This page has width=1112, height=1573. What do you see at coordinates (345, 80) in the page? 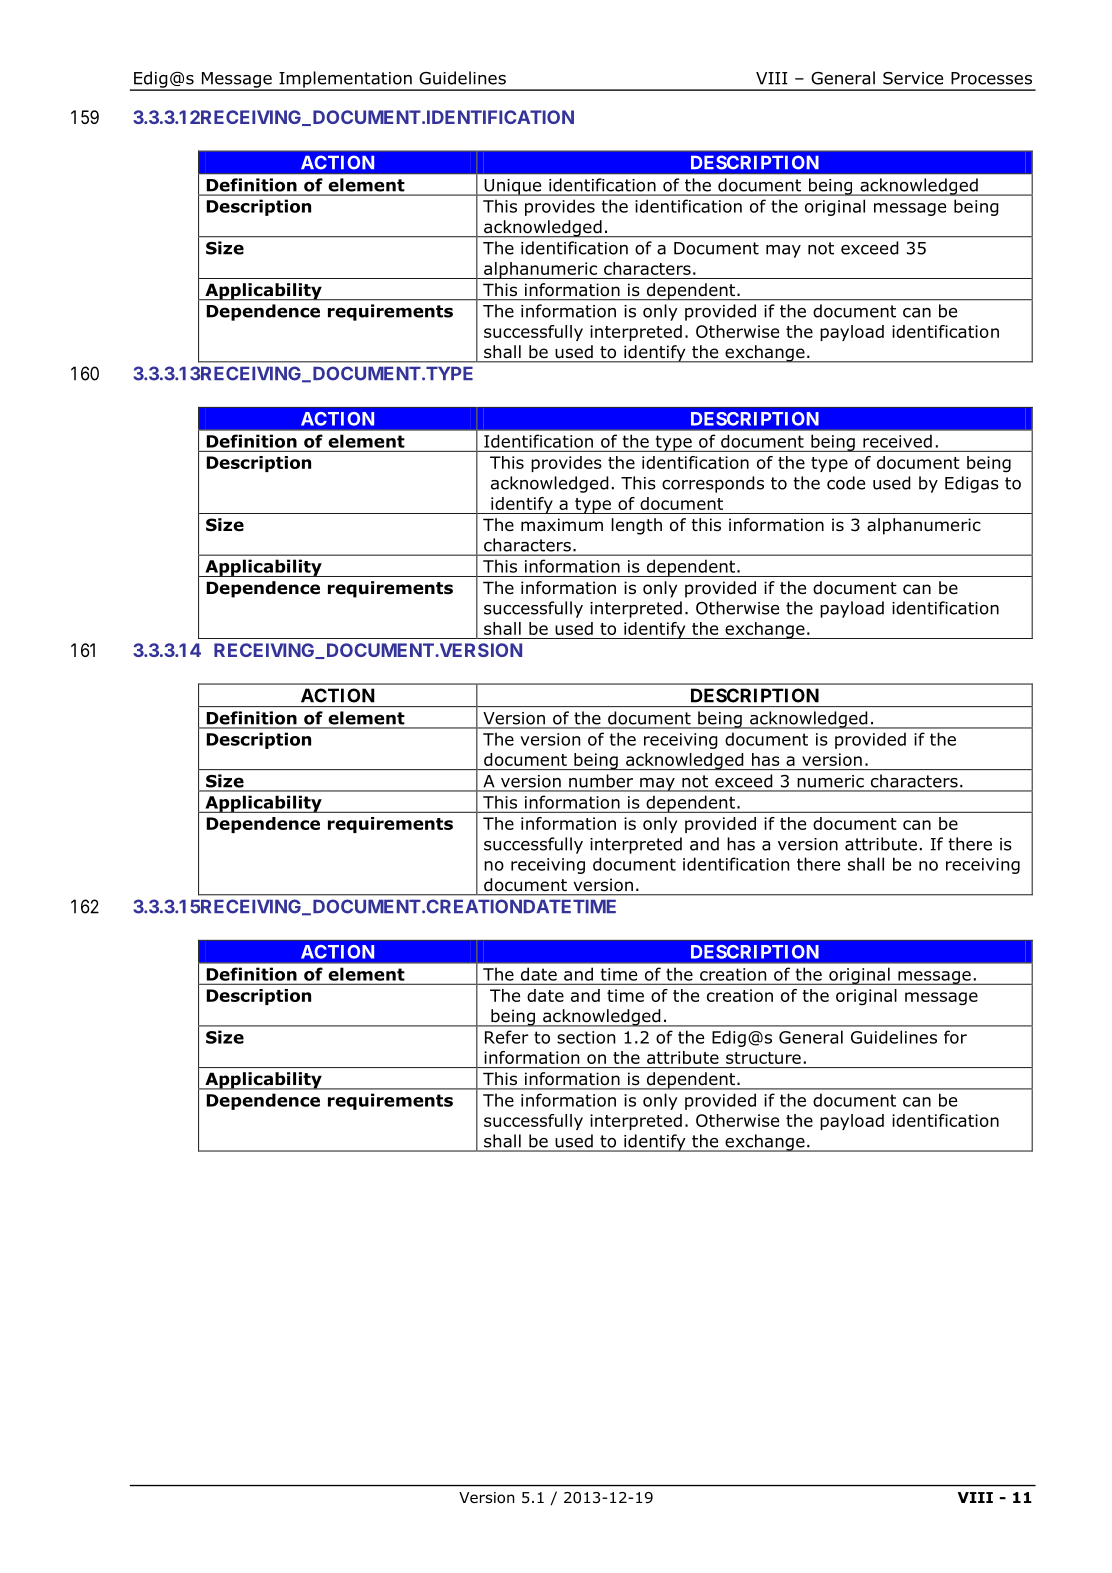
I see `Implementation` at bounding box center [345, 80].
